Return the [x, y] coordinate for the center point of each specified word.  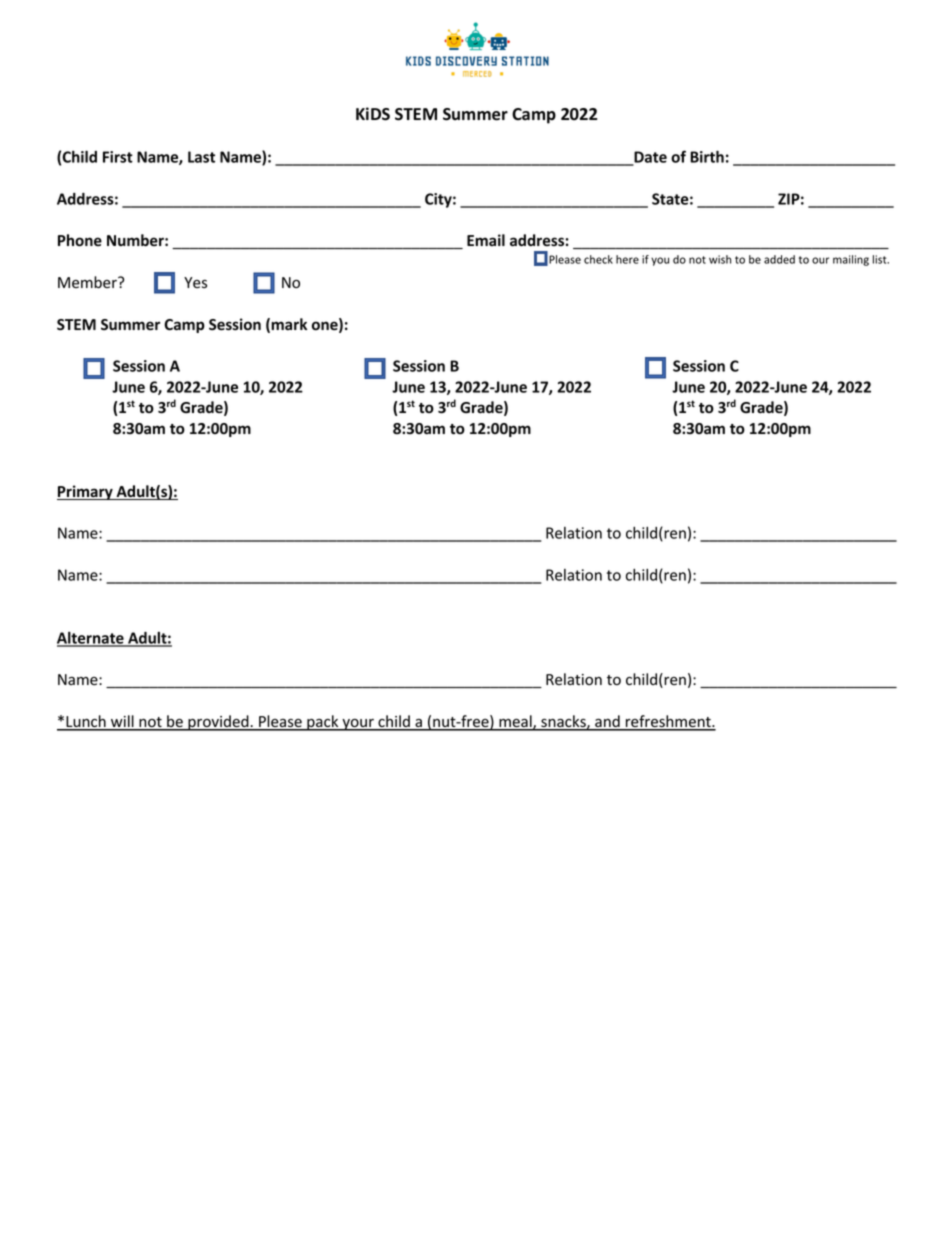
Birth [707, 156]
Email [486, 240]
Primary [86, 492]
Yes [195, 283]
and [607, 722]
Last [201, 157]
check [598, 259]
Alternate [91, 638]
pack [323, 723]
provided [218, 723]
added [779, 259]
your [358, 725]
